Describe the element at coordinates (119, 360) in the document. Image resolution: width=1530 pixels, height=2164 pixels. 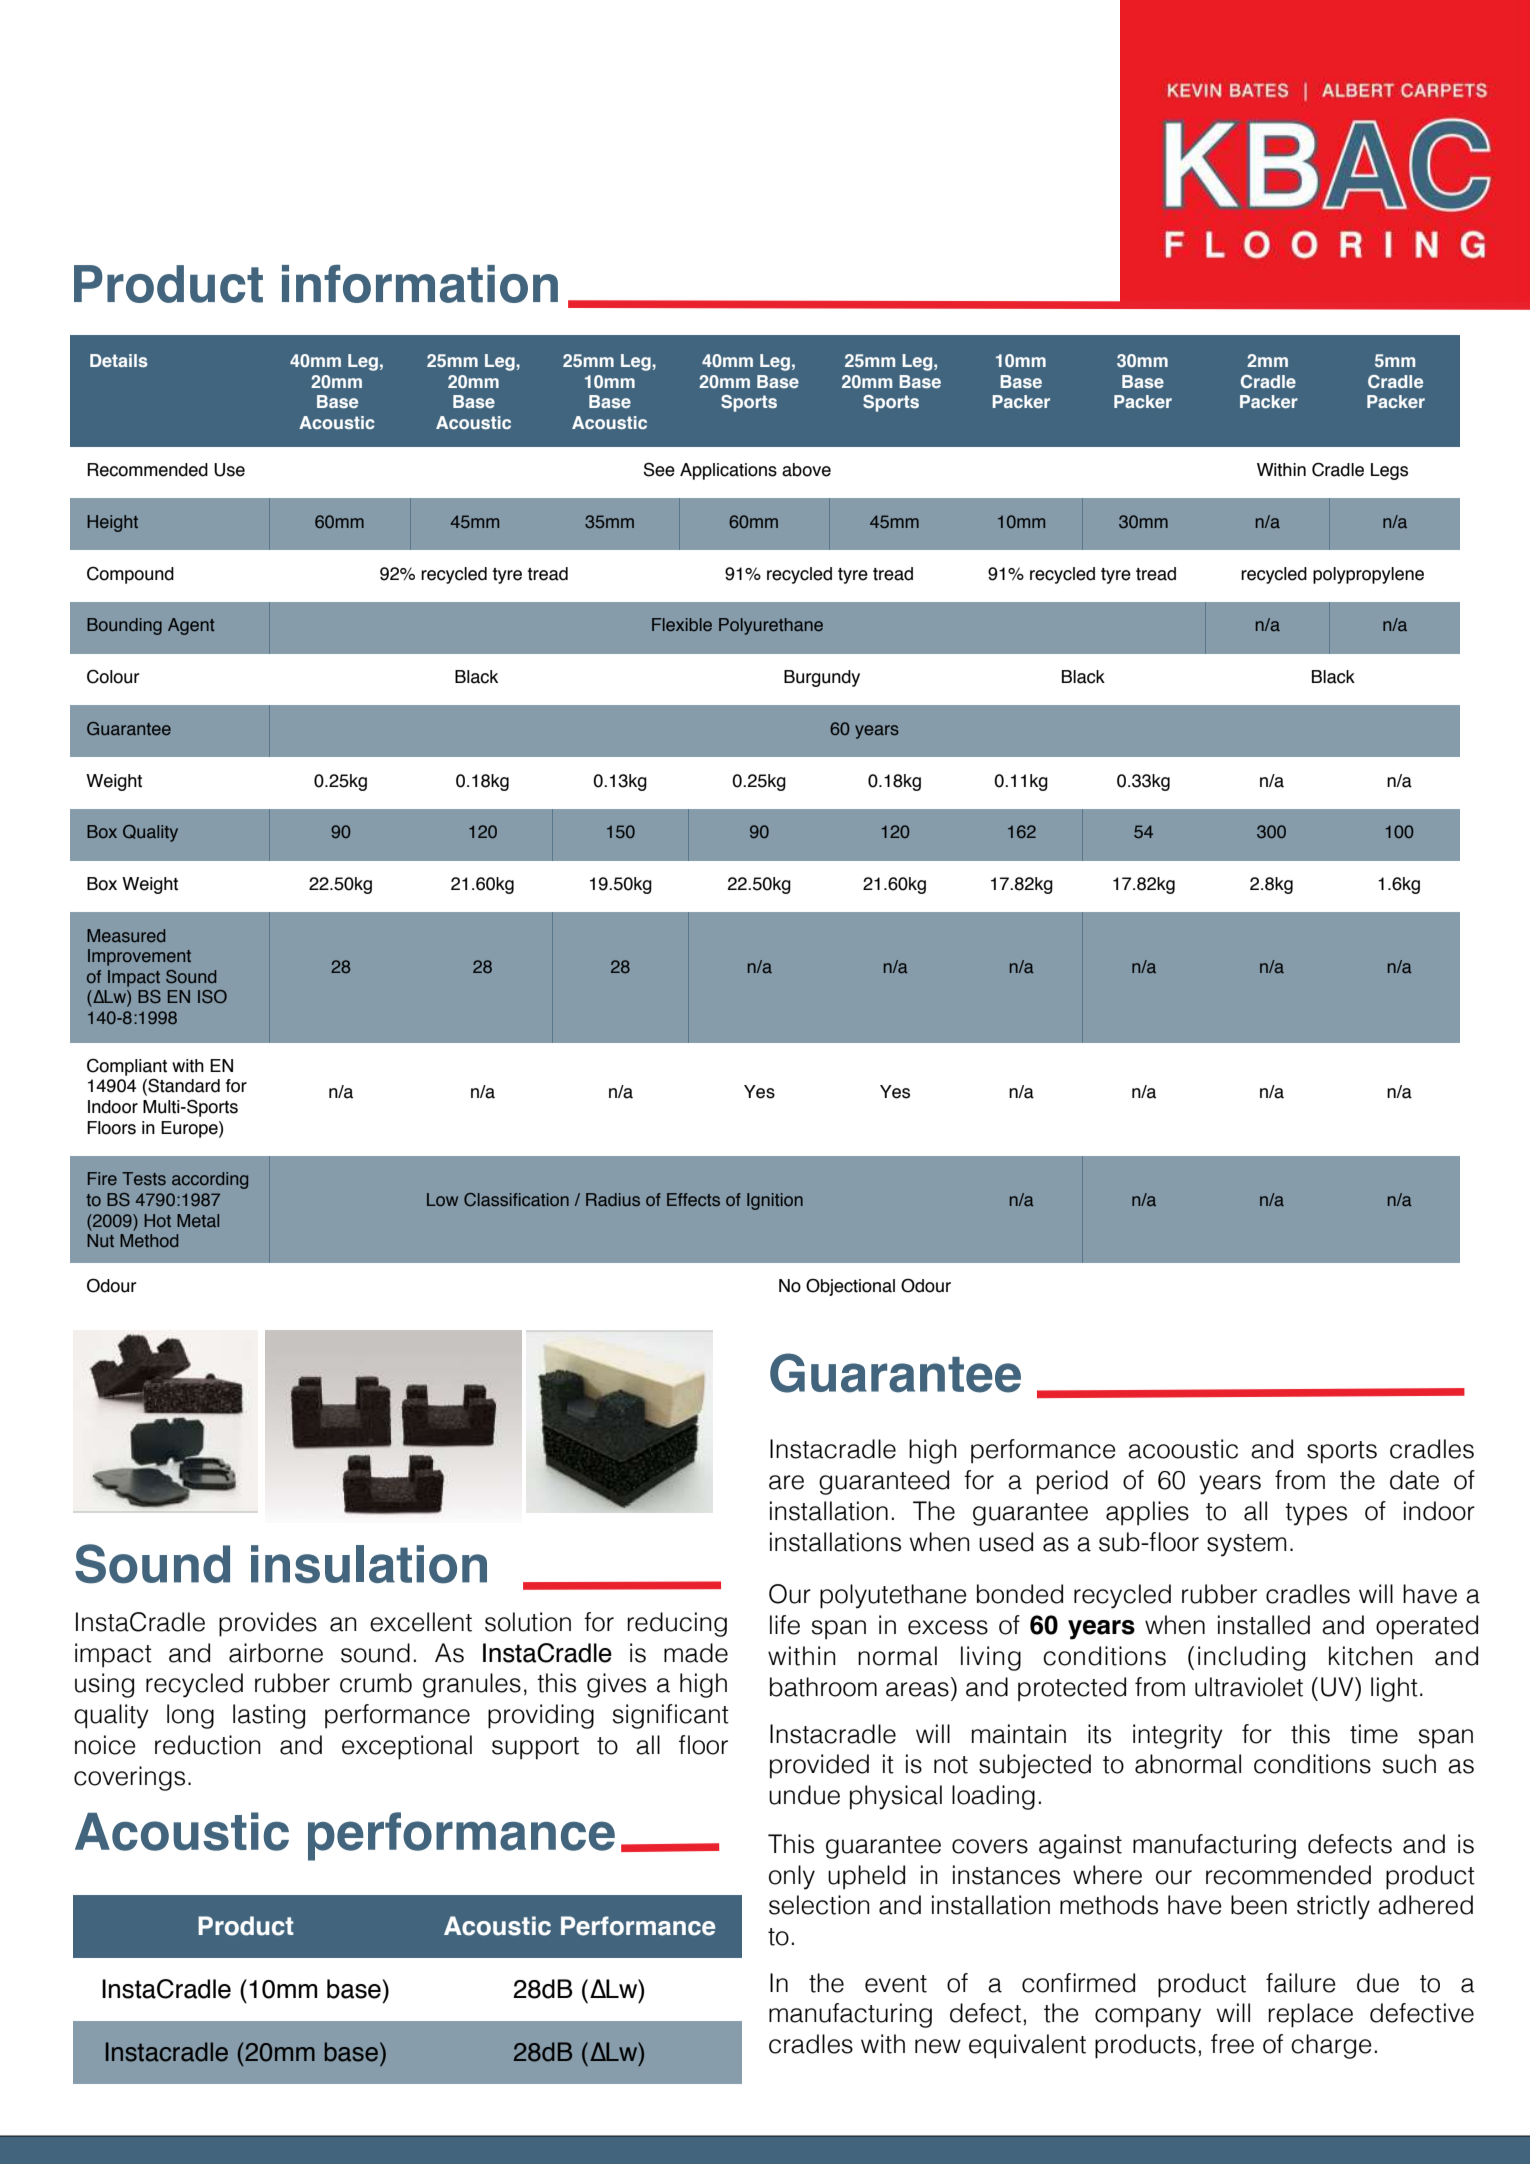
I see `Details` at that location.
